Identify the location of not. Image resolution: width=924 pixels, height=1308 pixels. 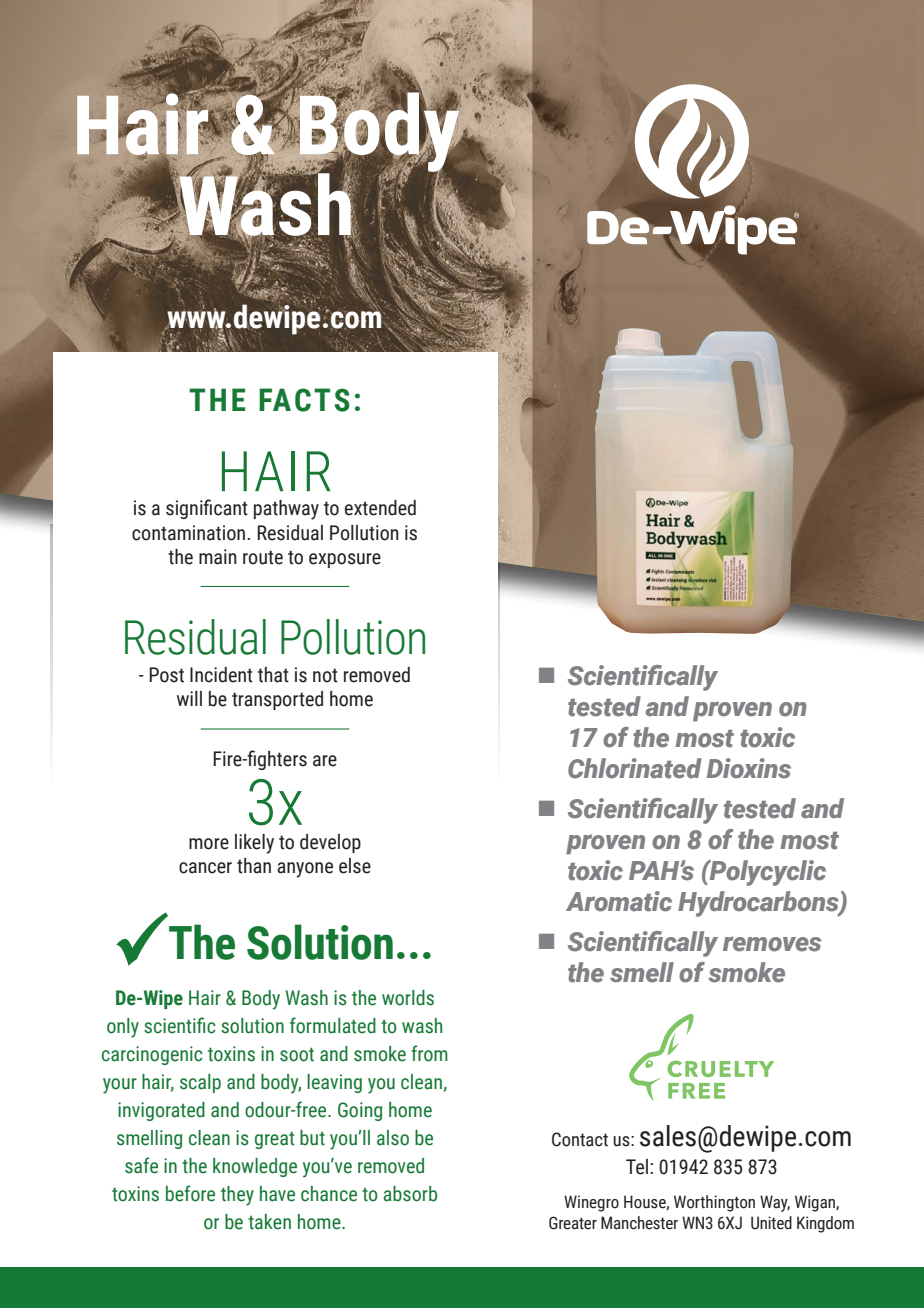
(325, 675).
